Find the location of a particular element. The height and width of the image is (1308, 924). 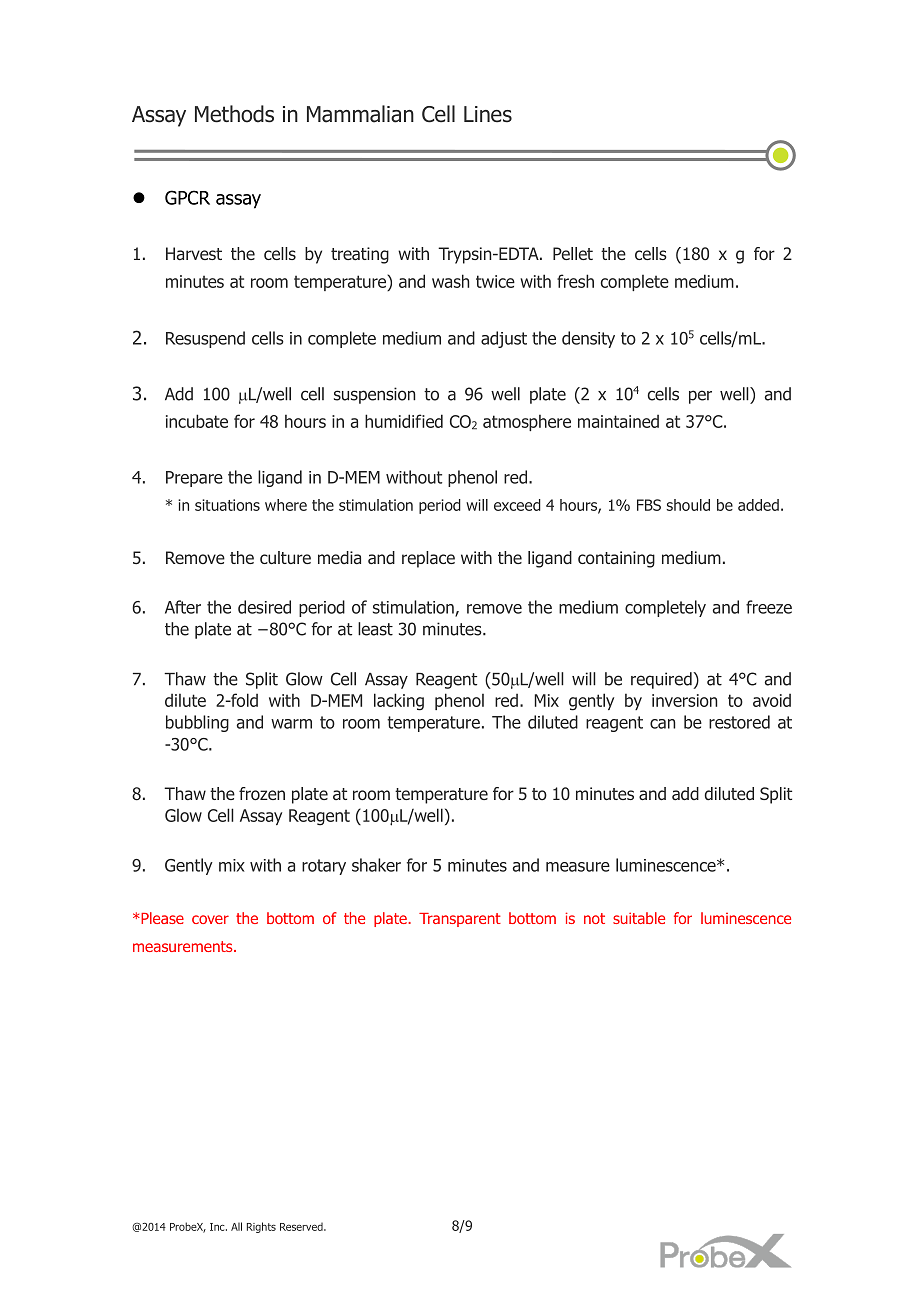

suitable is located at coordinates (639, 918).
